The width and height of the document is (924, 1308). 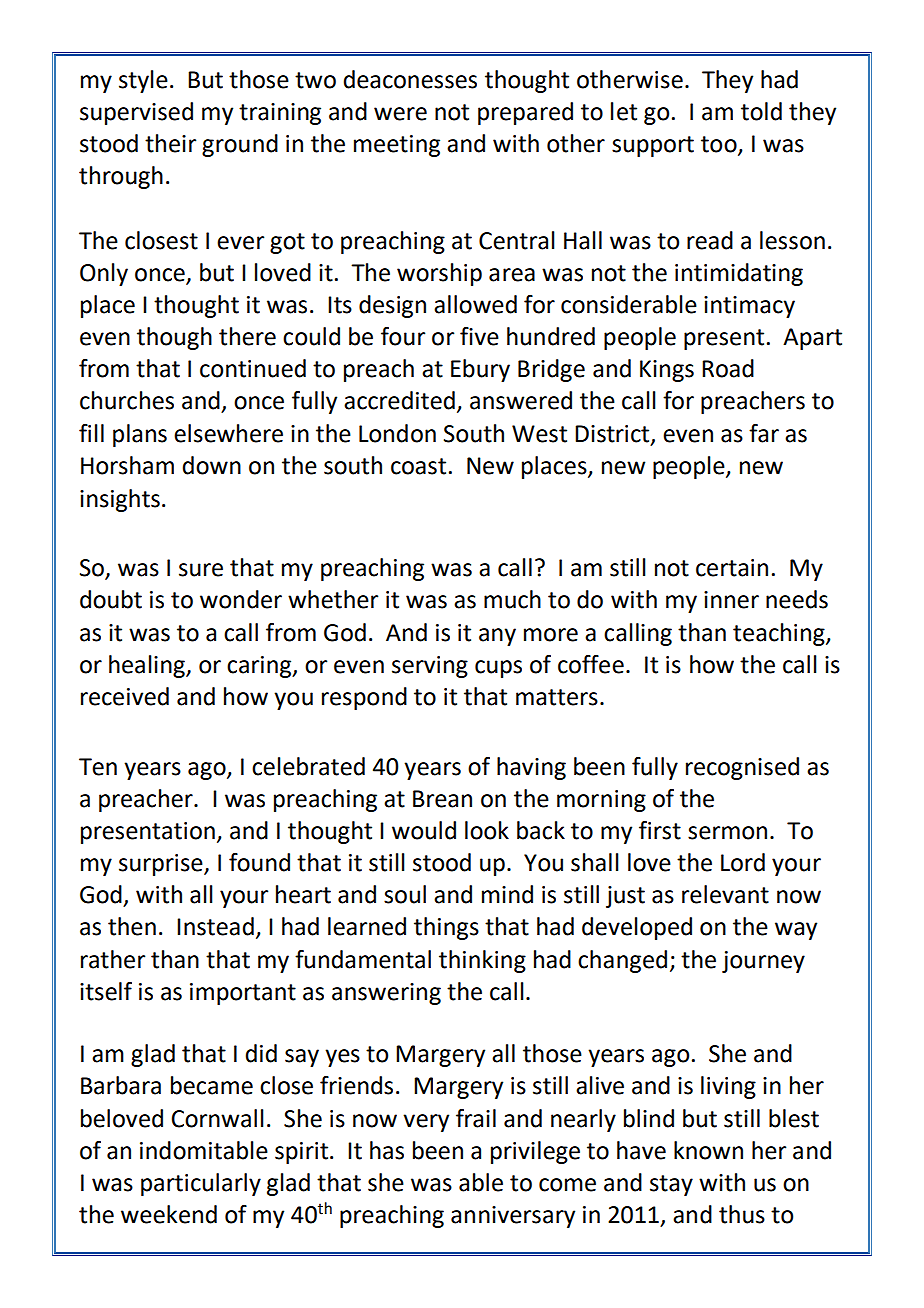 I want to click on serving, so click(x=430, y=667).
